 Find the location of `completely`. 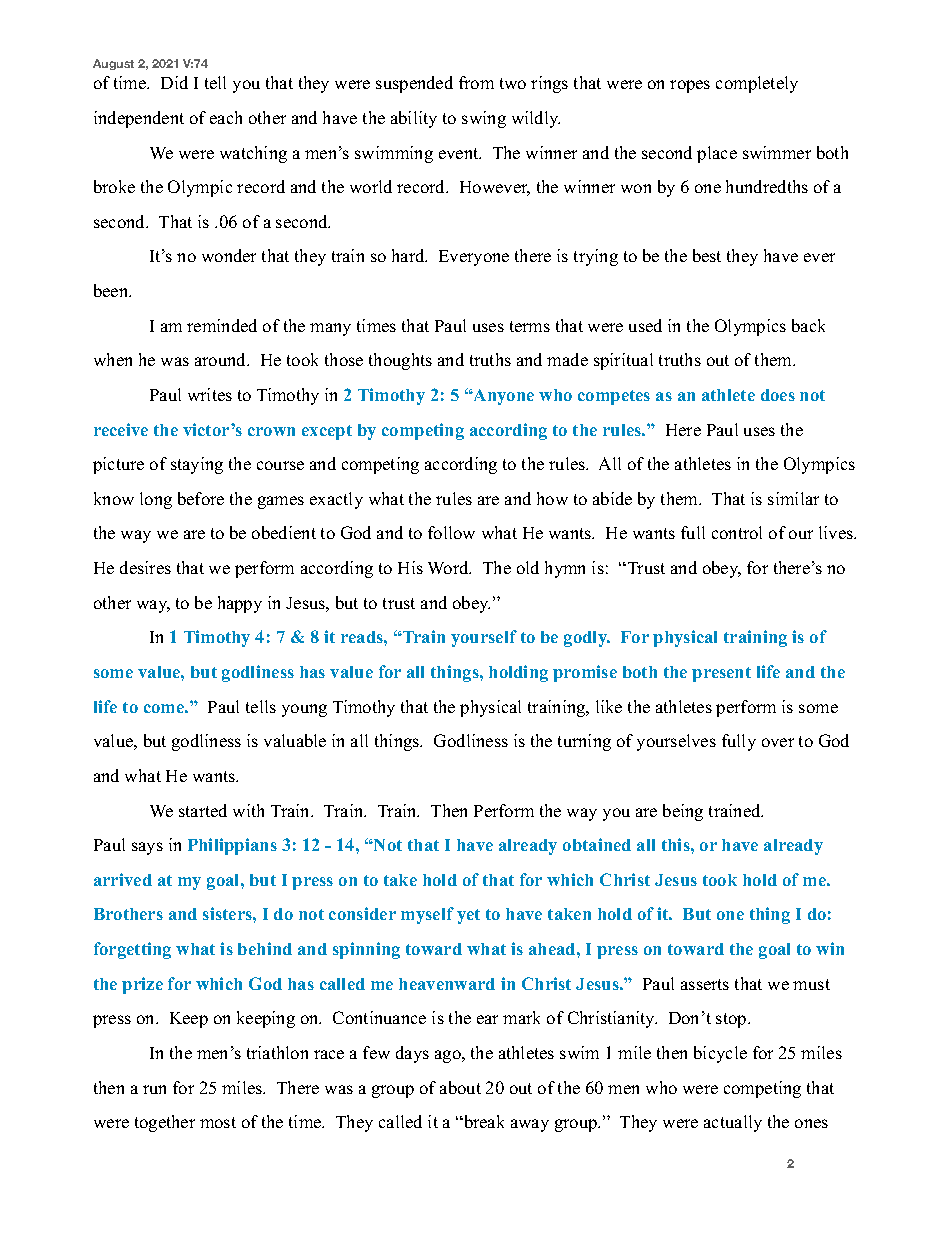

completely is located at coordinates (757, 84).
